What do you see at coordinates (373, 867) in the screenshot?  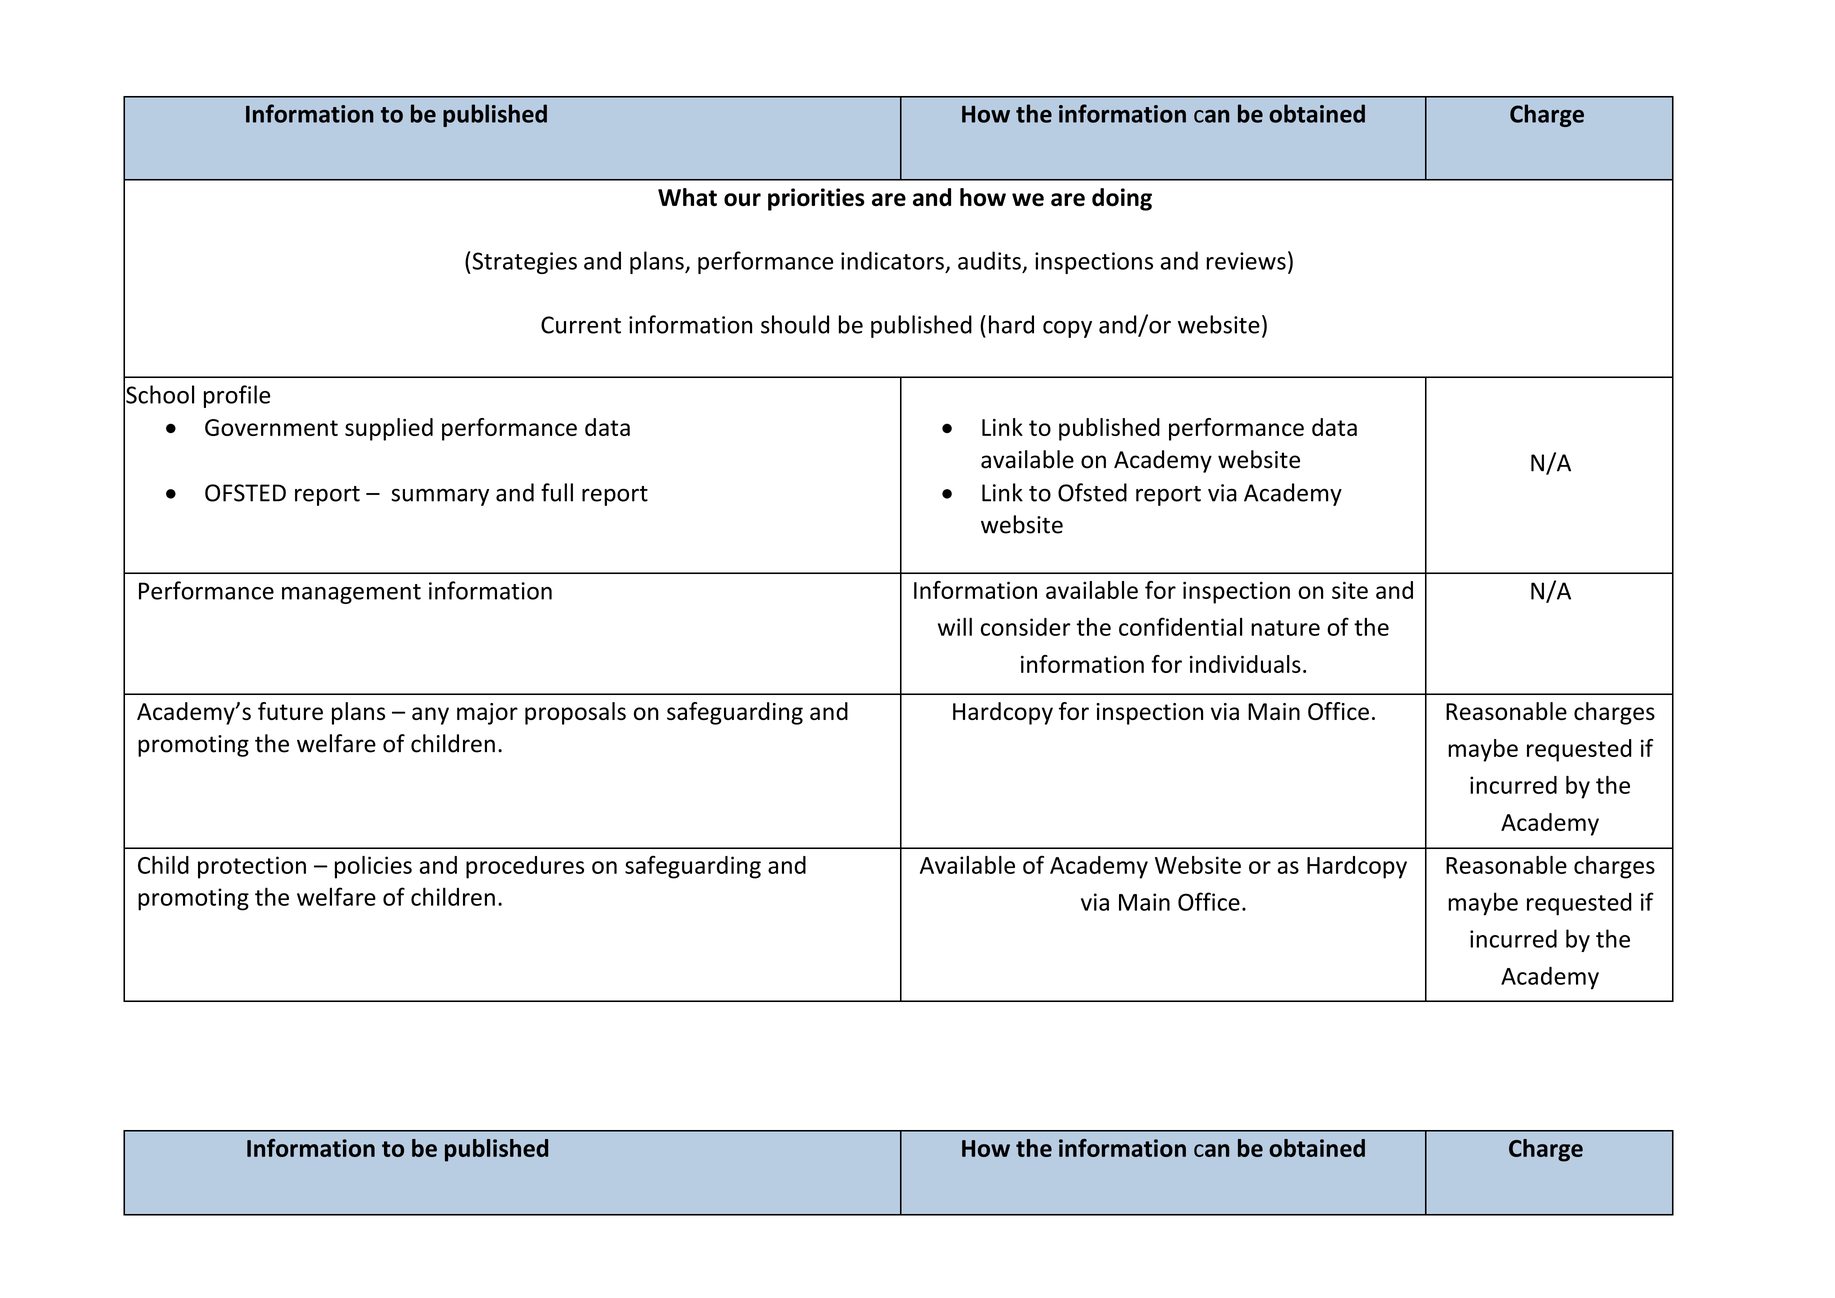 I see `policies` at bounding box center [373, 867].
